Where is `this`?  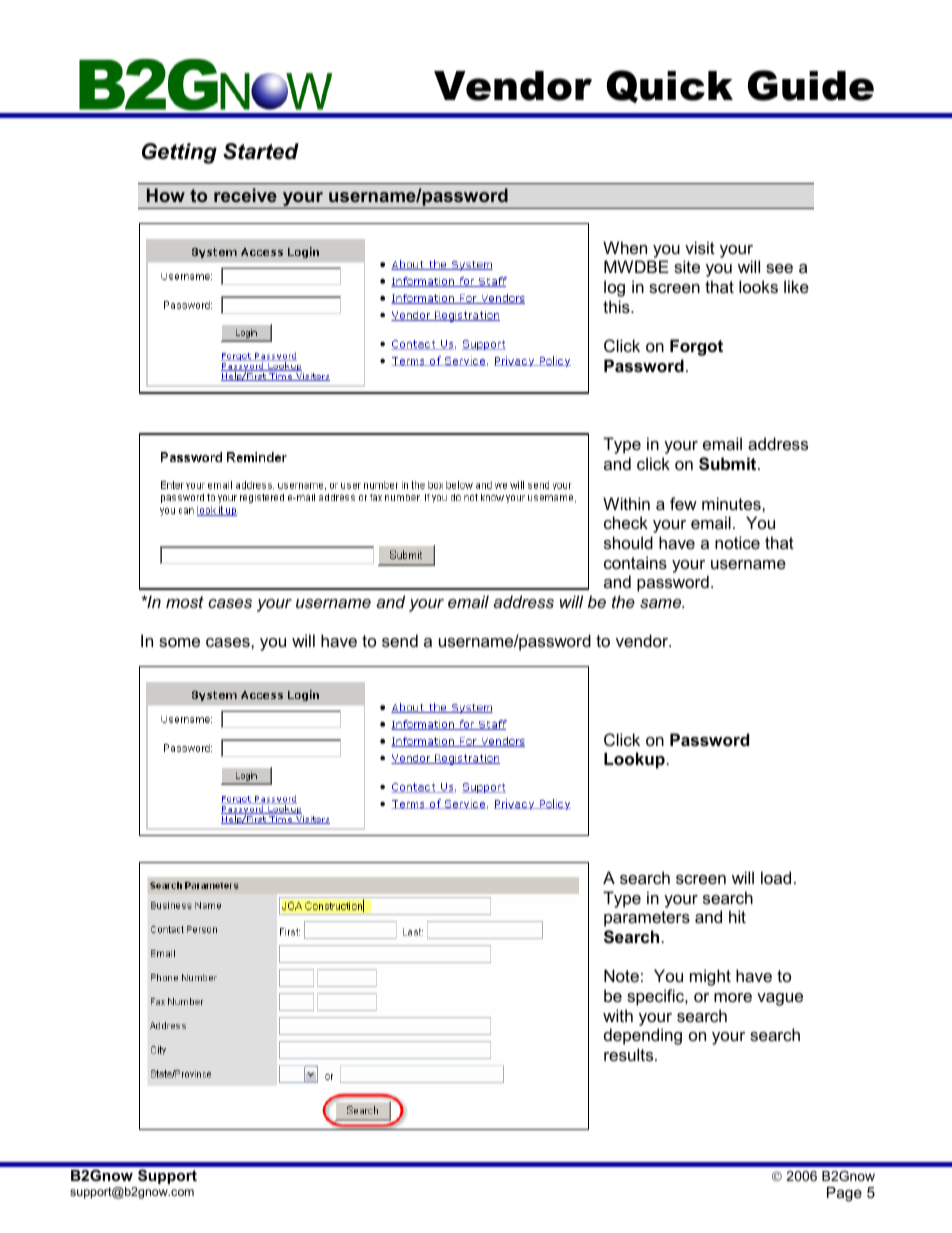
this is located at coordinates (617, 306).
